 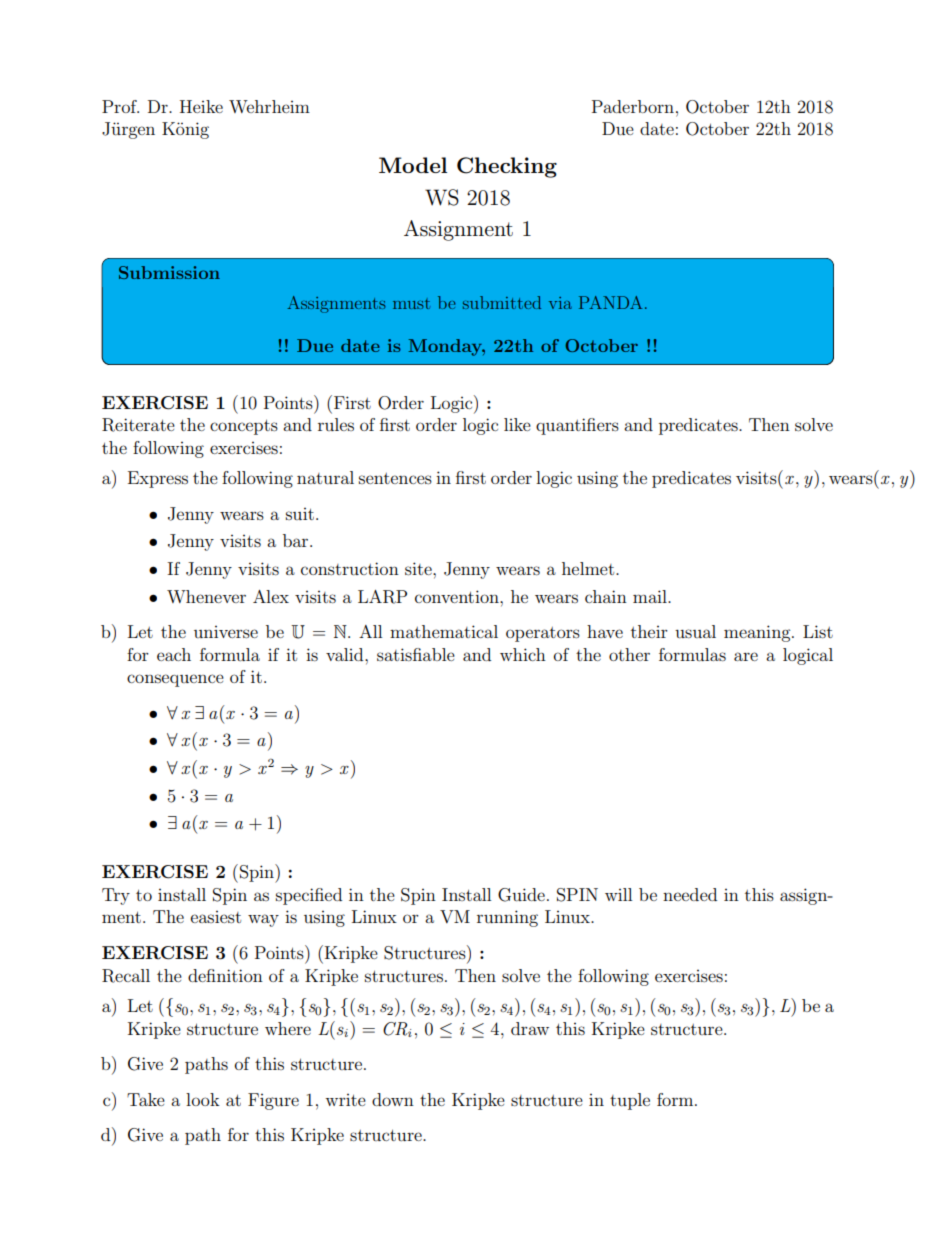 What do you see at coordinates (517, 424) in the image?
I see `like` at bounding box center [517, 424].
